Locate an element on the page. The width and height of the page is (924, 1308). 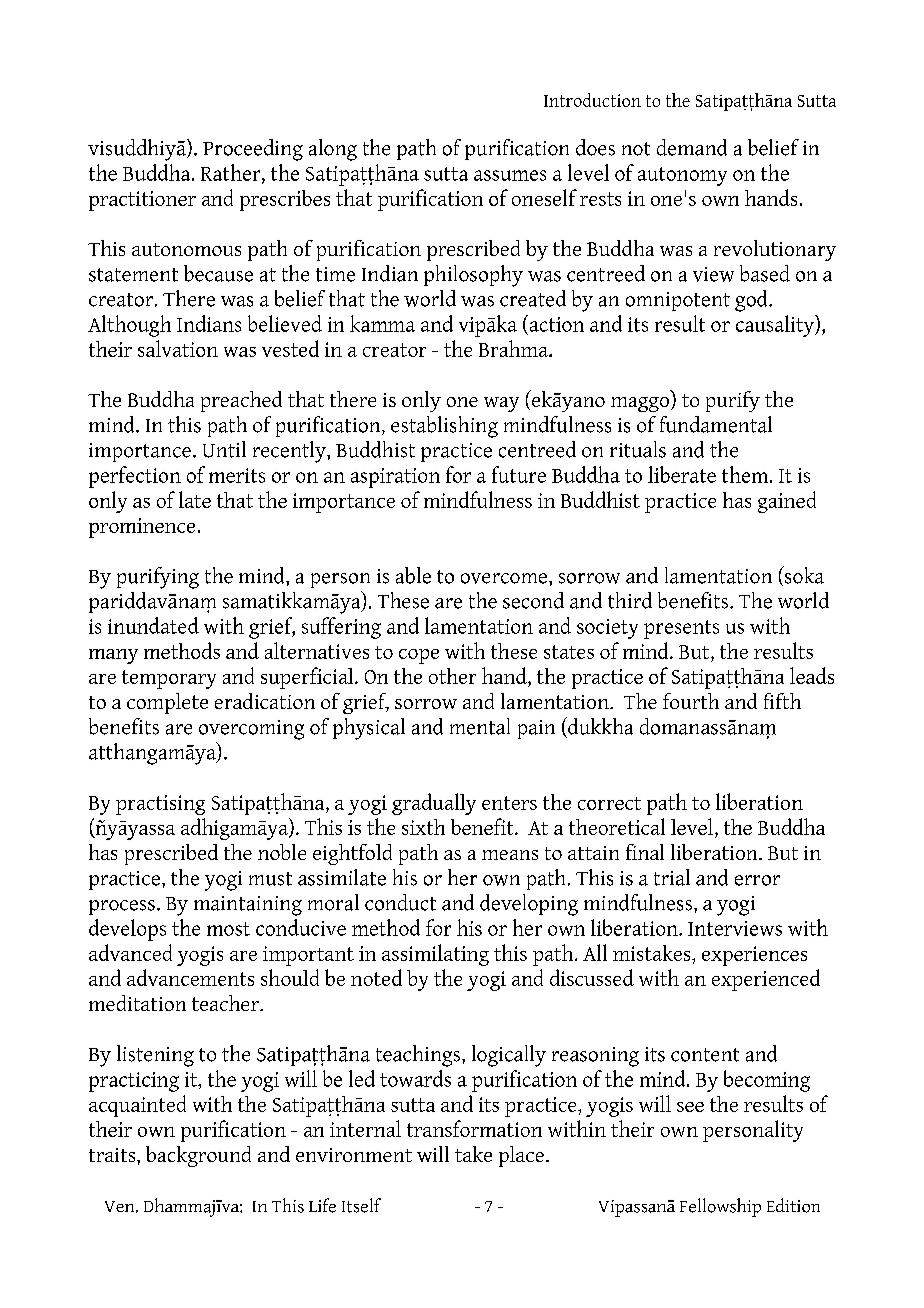
salvation is located at coordinates (178, 348).
